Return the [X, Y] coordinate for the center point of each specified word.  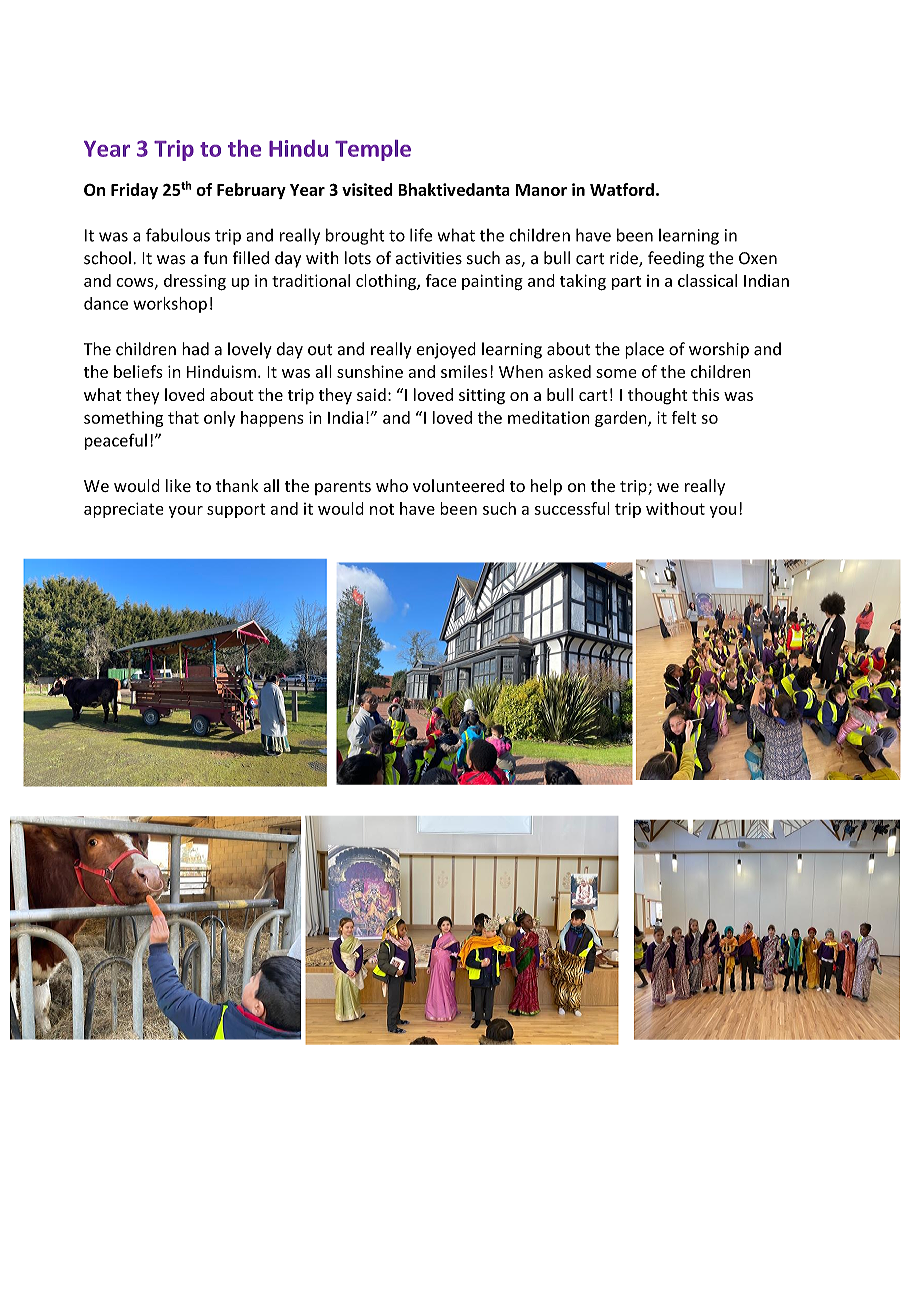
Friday [134, 191]
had [195, 349]
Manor [541, 190]
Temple [373, 150]
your [186, 512]
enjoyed [446, 350]
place [644, 350]
